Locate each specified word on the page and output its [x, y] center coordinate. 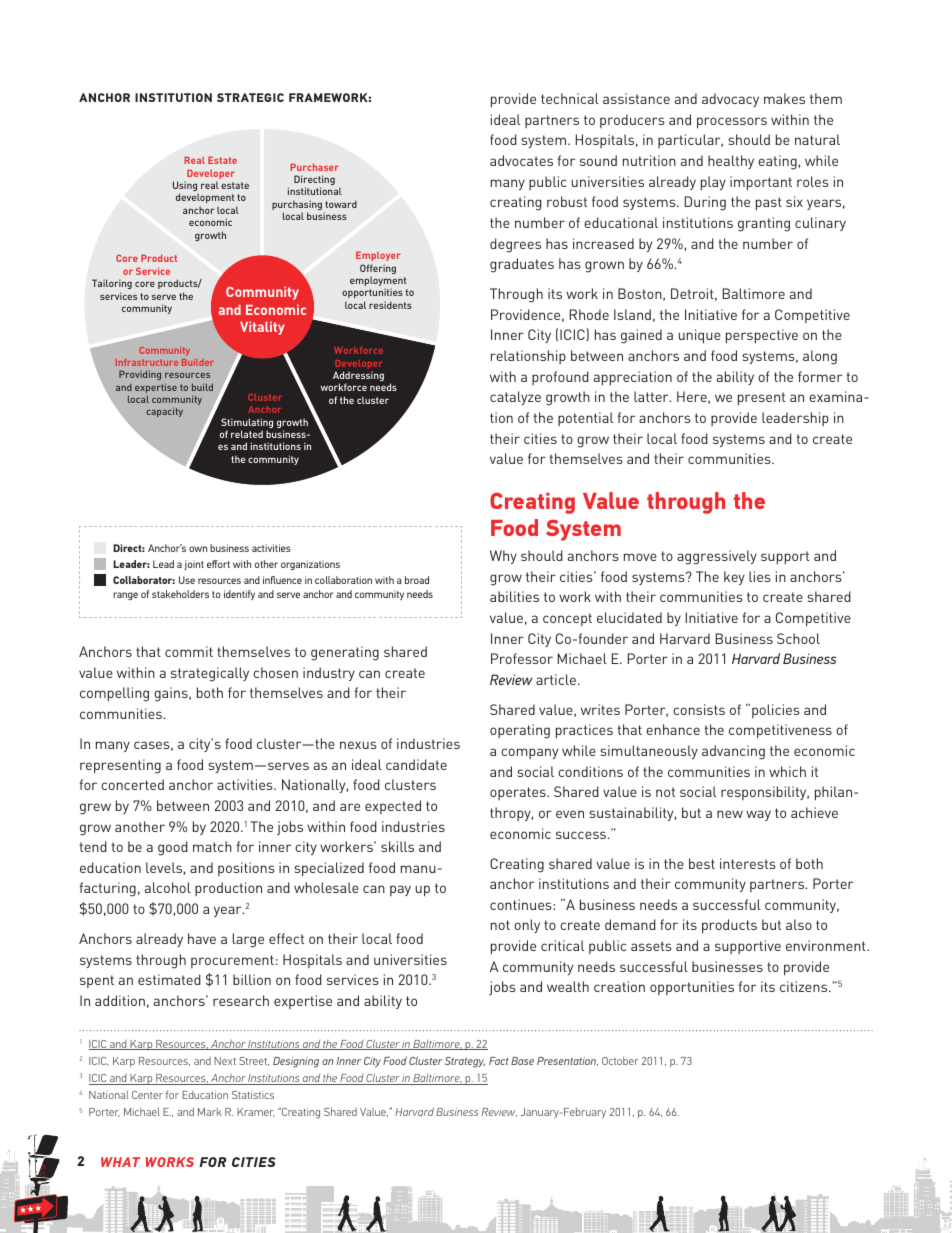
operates [519, 793]
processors [732, 123]
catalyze [515, 398]
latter [652, 396]
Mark [210, 1112]
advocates [521, 160]
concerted [132, 784]
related [247, 434]
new [730, 814]
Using [185, 187]
